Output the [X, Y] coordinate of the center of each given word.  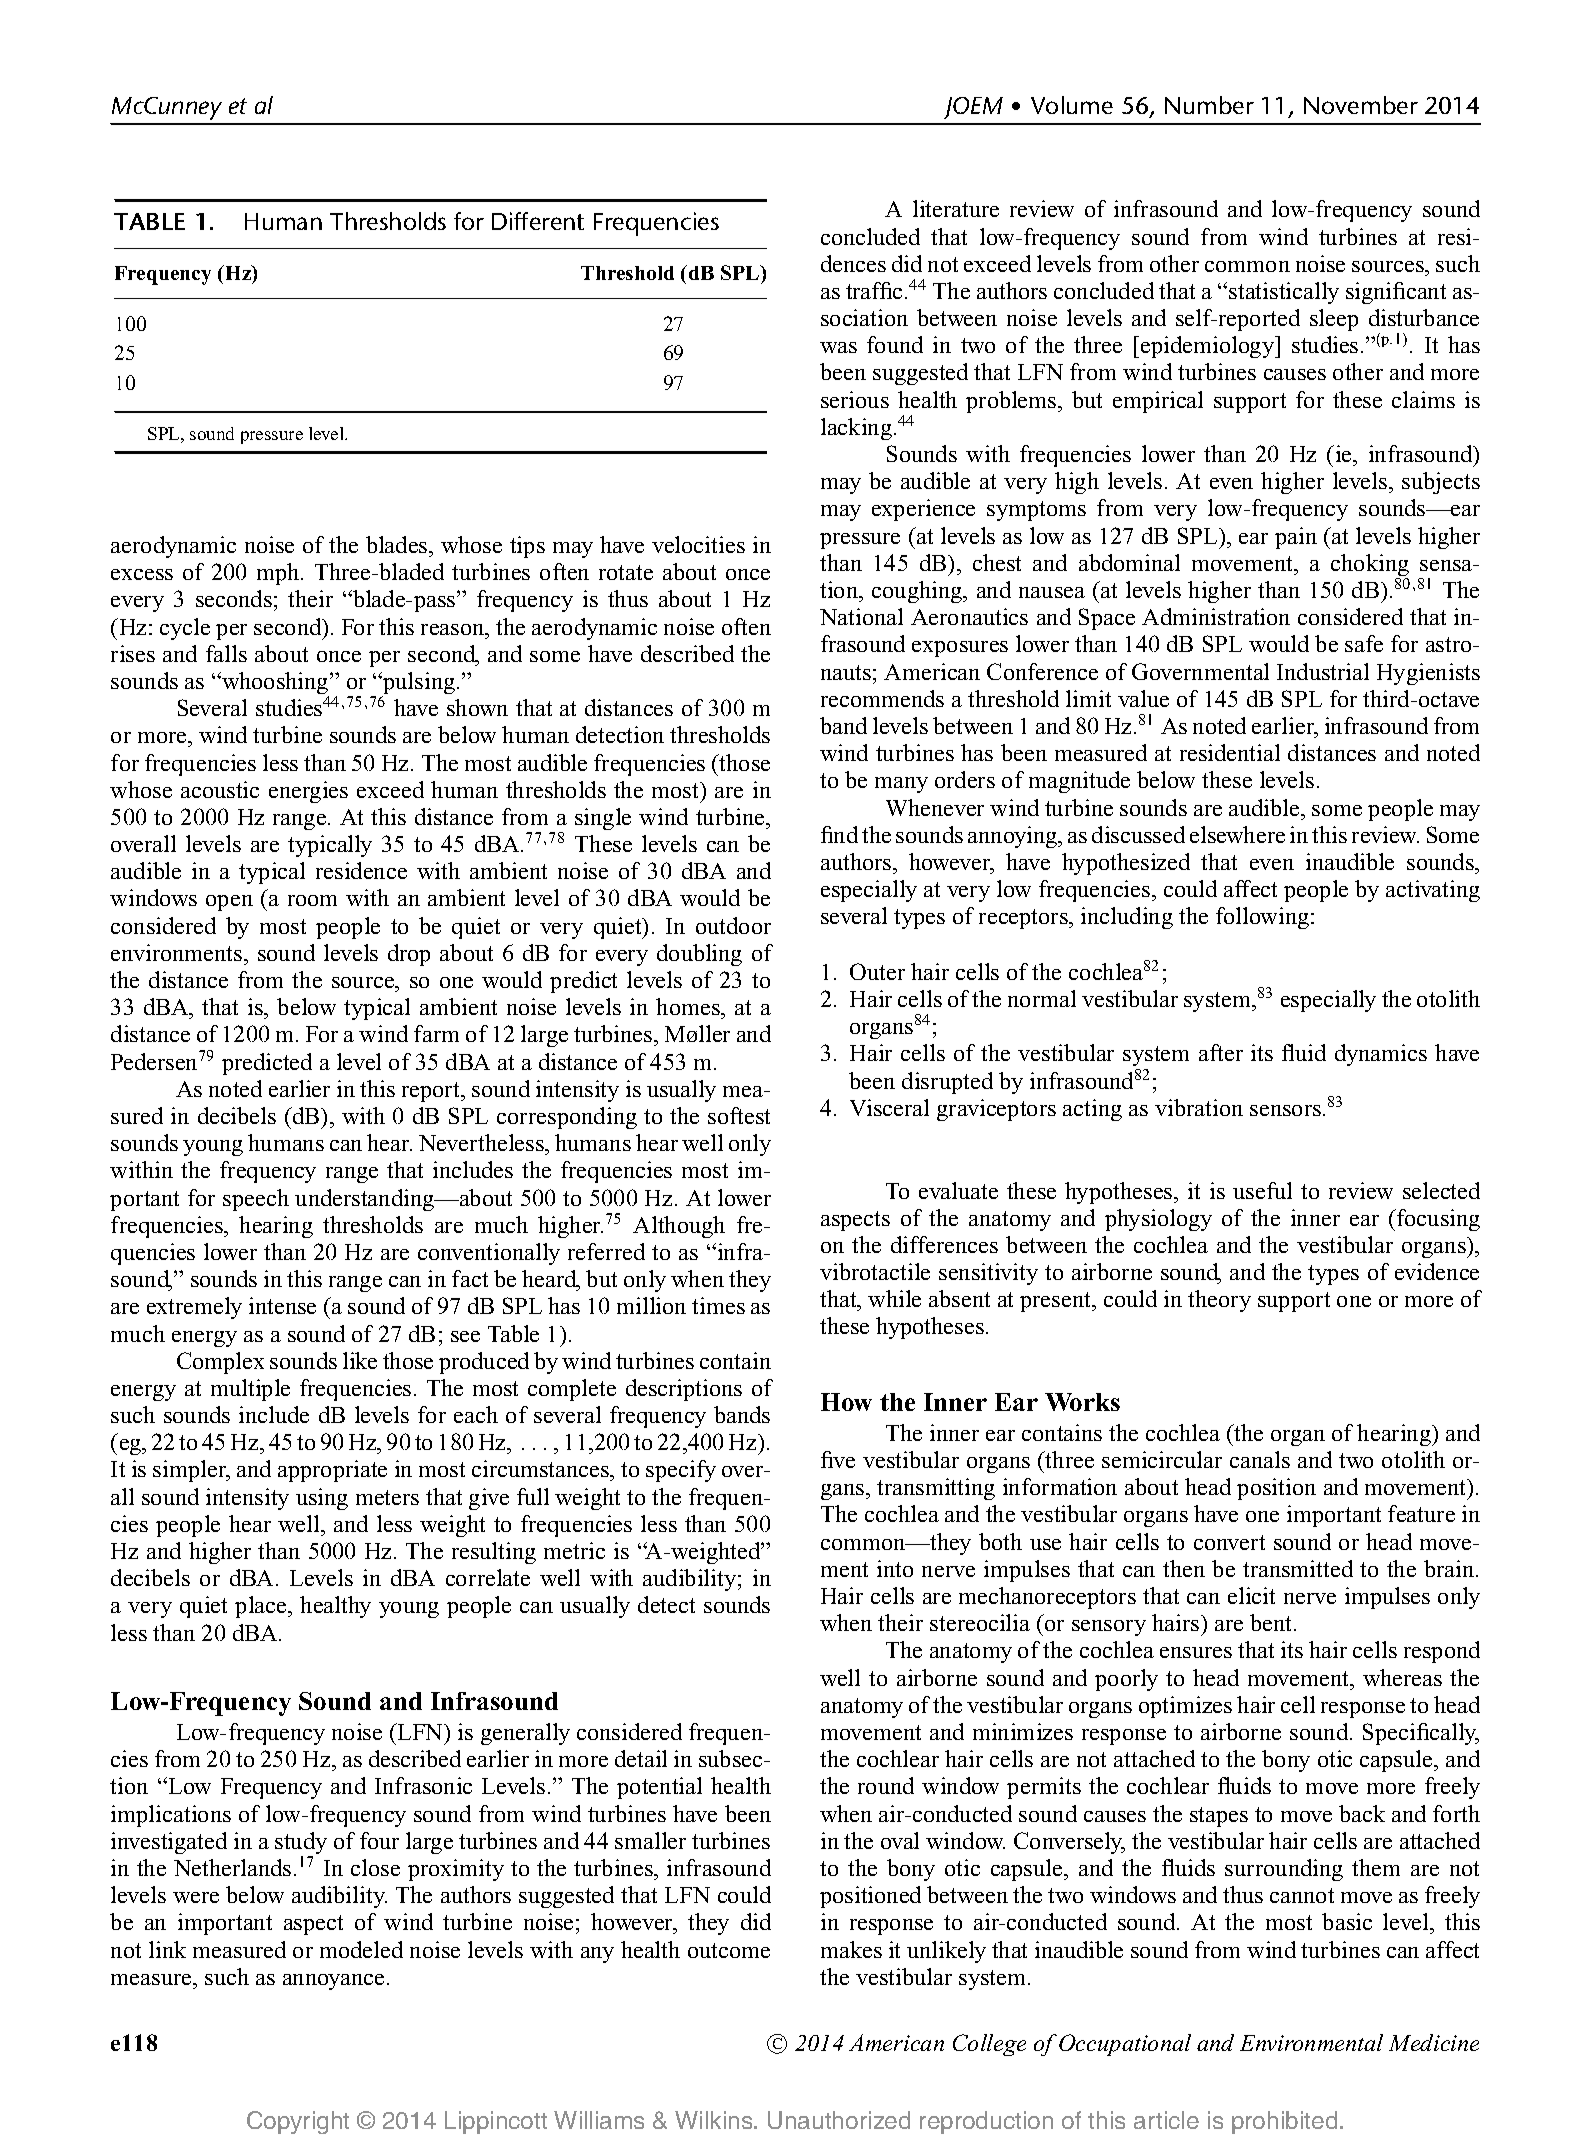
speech [256, 1200]
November [1361, 105]
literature [956, 208]
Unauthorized [839, 2120]
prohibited [1284, 2122]
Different [538, 221]
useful [1262, 1190]
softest [739, 1115]
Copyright [298, 2122]
